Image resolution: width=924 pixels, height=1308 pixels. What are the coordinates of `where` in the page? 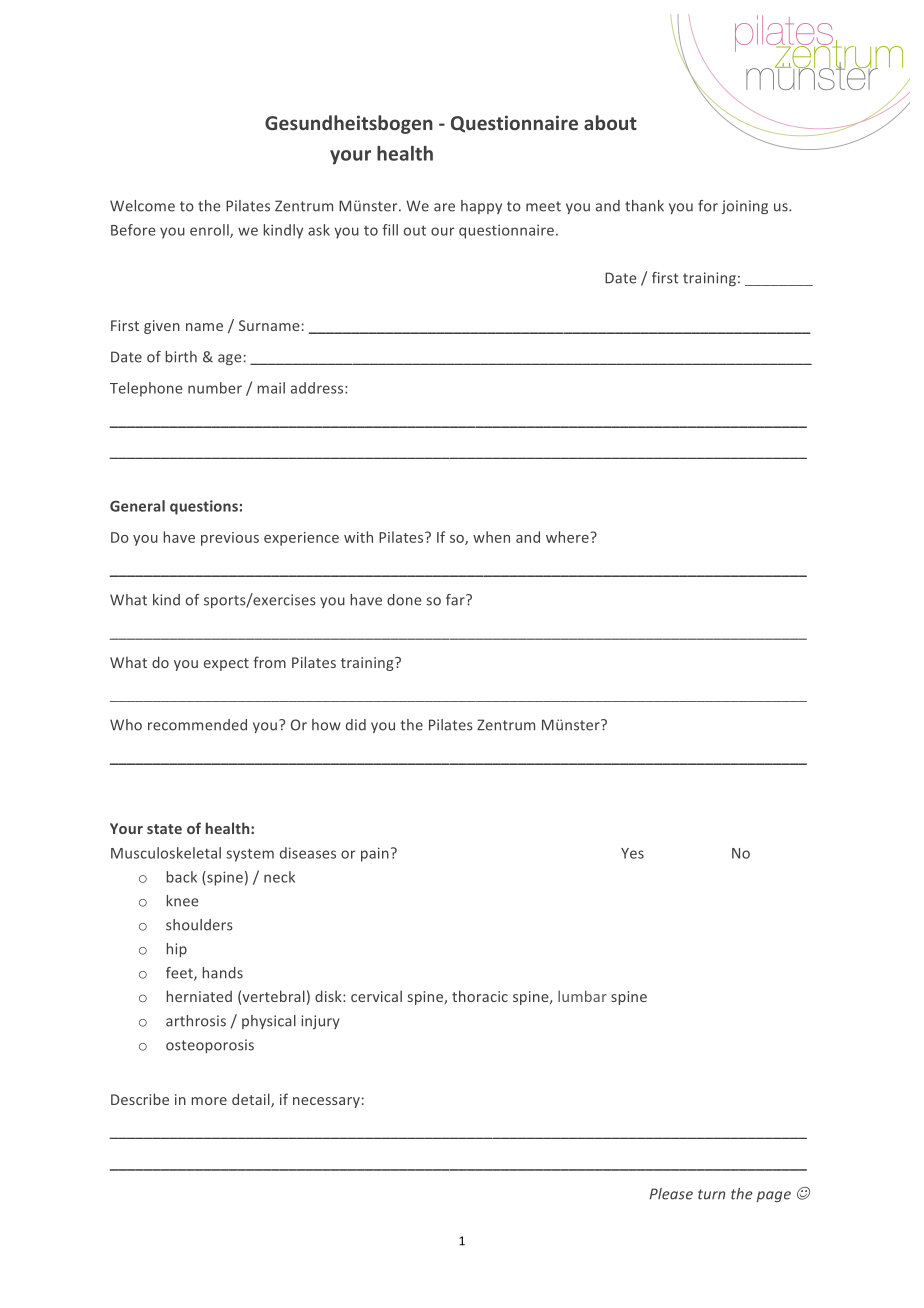 It's located at (568, 537).
